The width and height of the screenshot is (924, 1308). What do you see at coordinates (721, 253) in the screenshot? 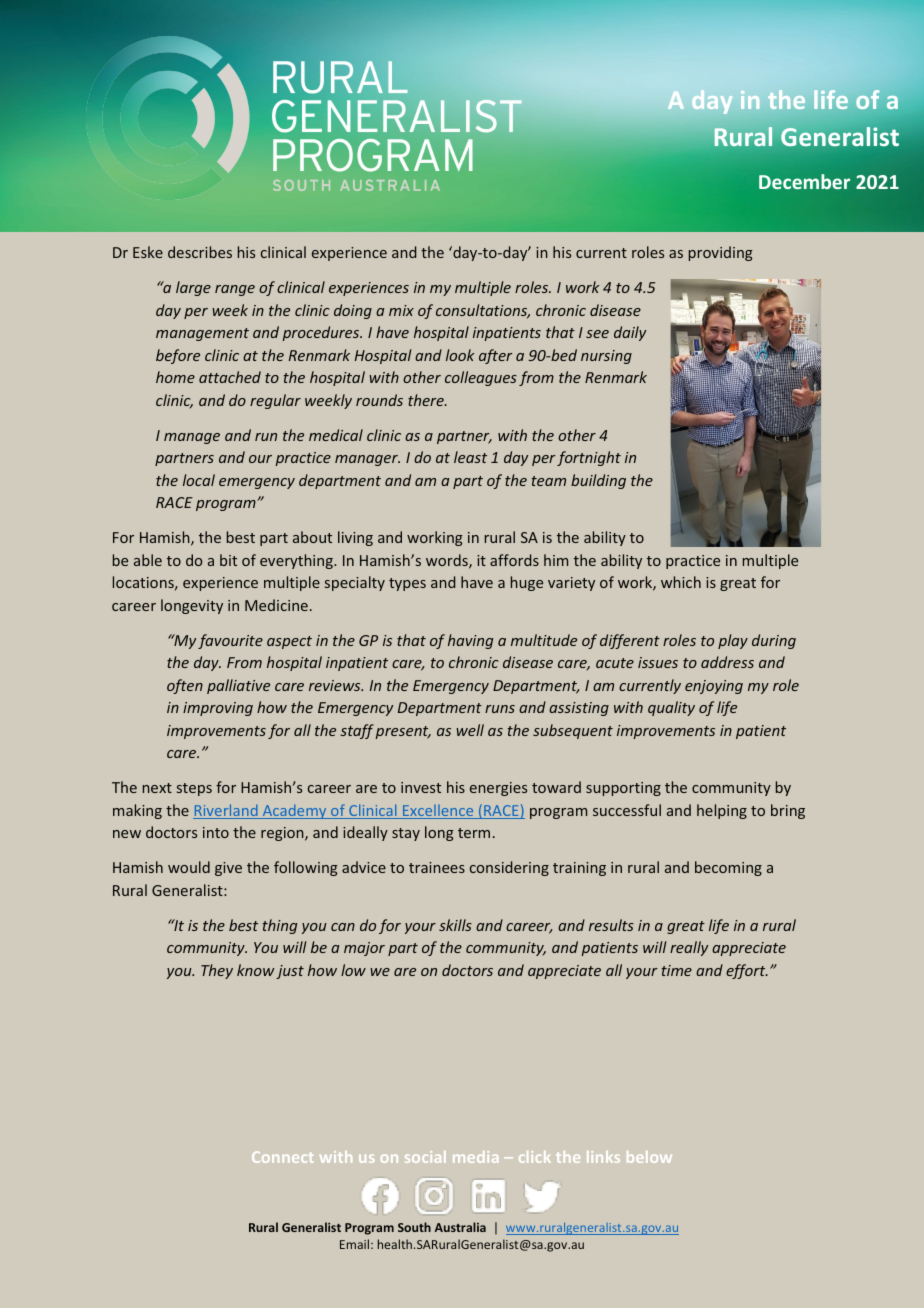
I see `providing` at bounding box center [721, 253].
